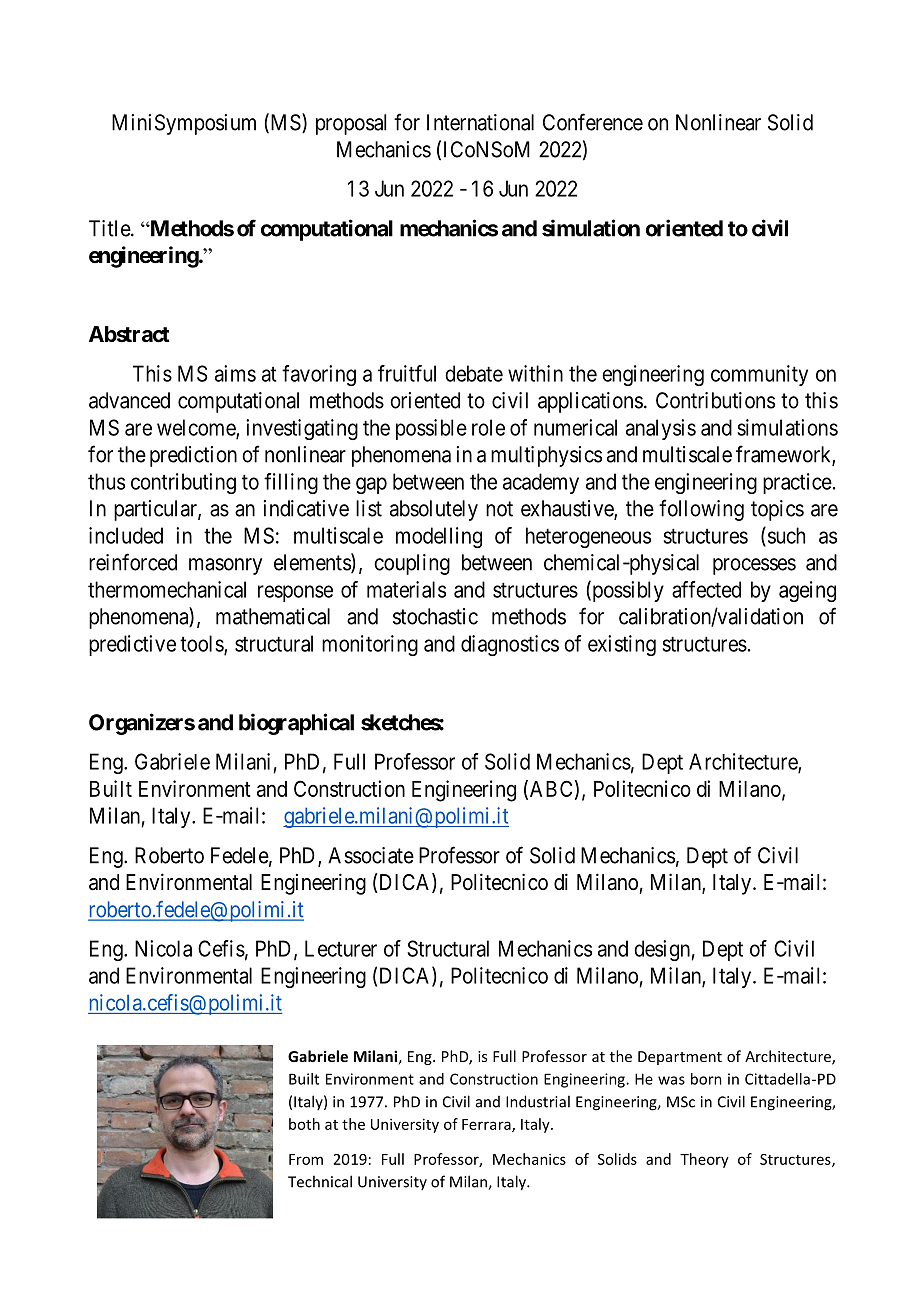 The height and width of the screenshot is (1308, 924). What do you see at coordinates (435, 616) in the screenshot?
I see `stochastic` at bounding box center [435, 616].
